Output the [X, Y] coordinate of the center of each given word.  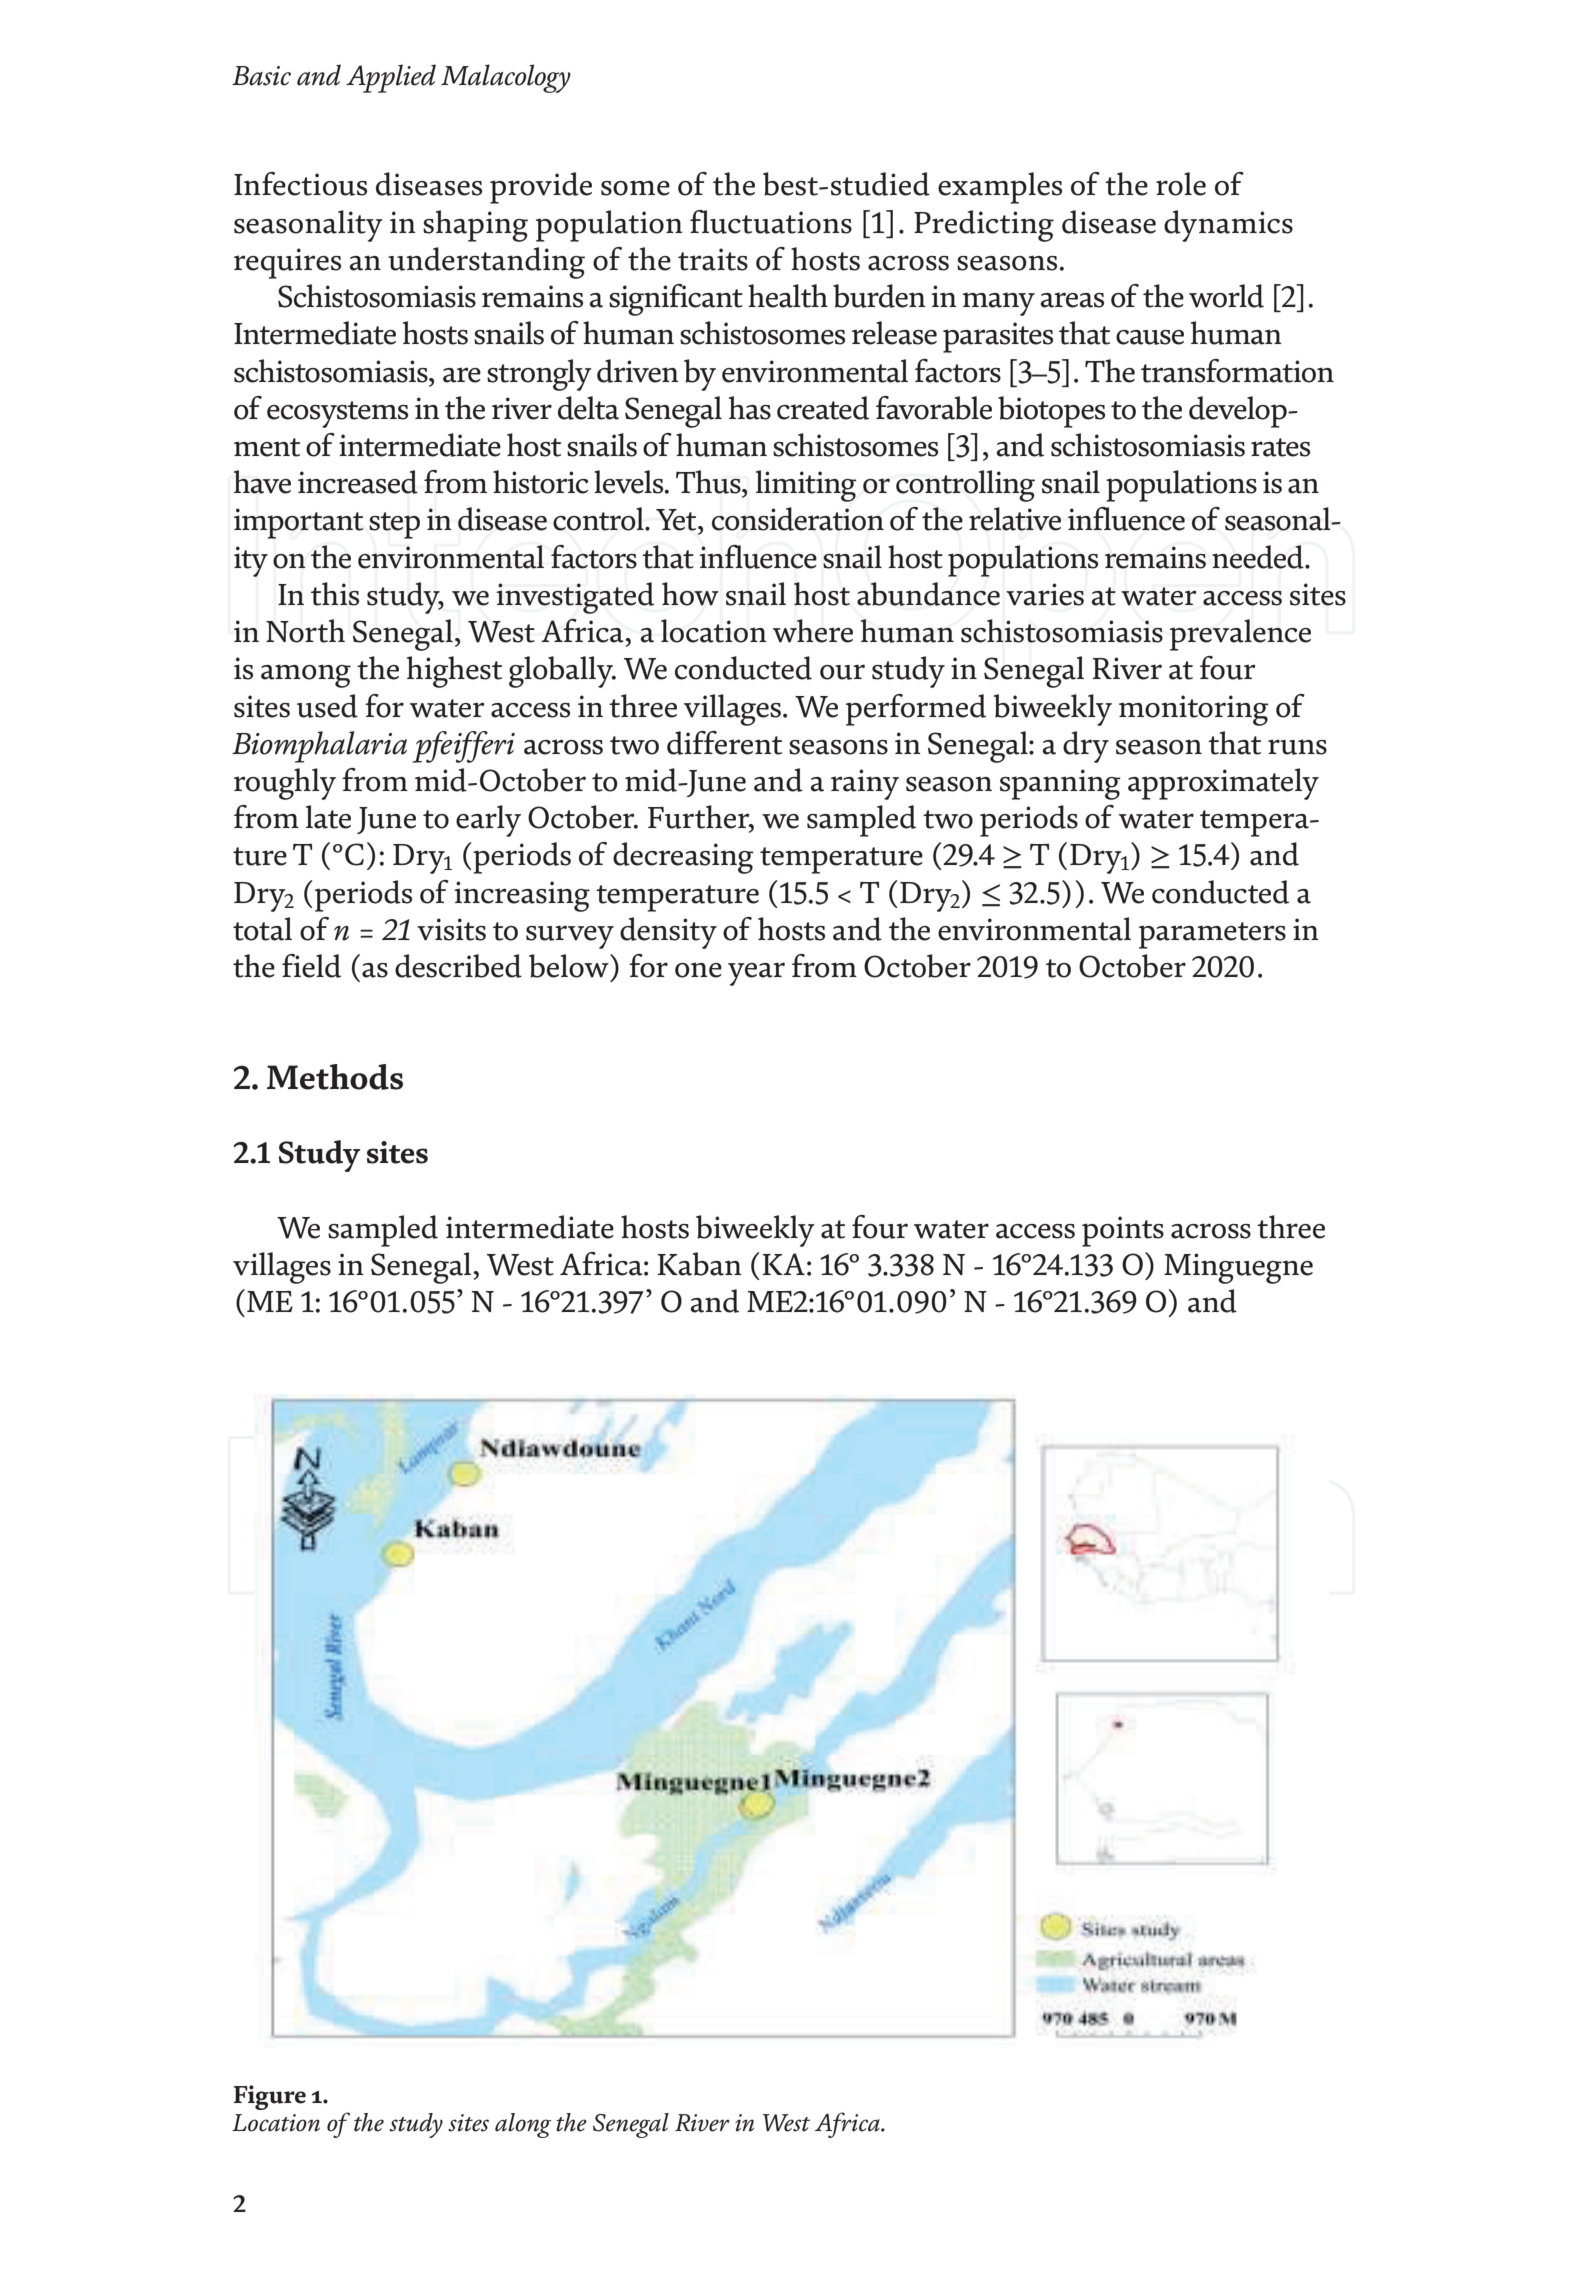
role [1181, 184]
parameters [1212, 935]
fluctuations [771, 222]
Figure [270, 2097]
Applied [391, 78]
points [1123, 1231]
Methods [335, 1077]
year [756, 974]
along [523, 2125]
